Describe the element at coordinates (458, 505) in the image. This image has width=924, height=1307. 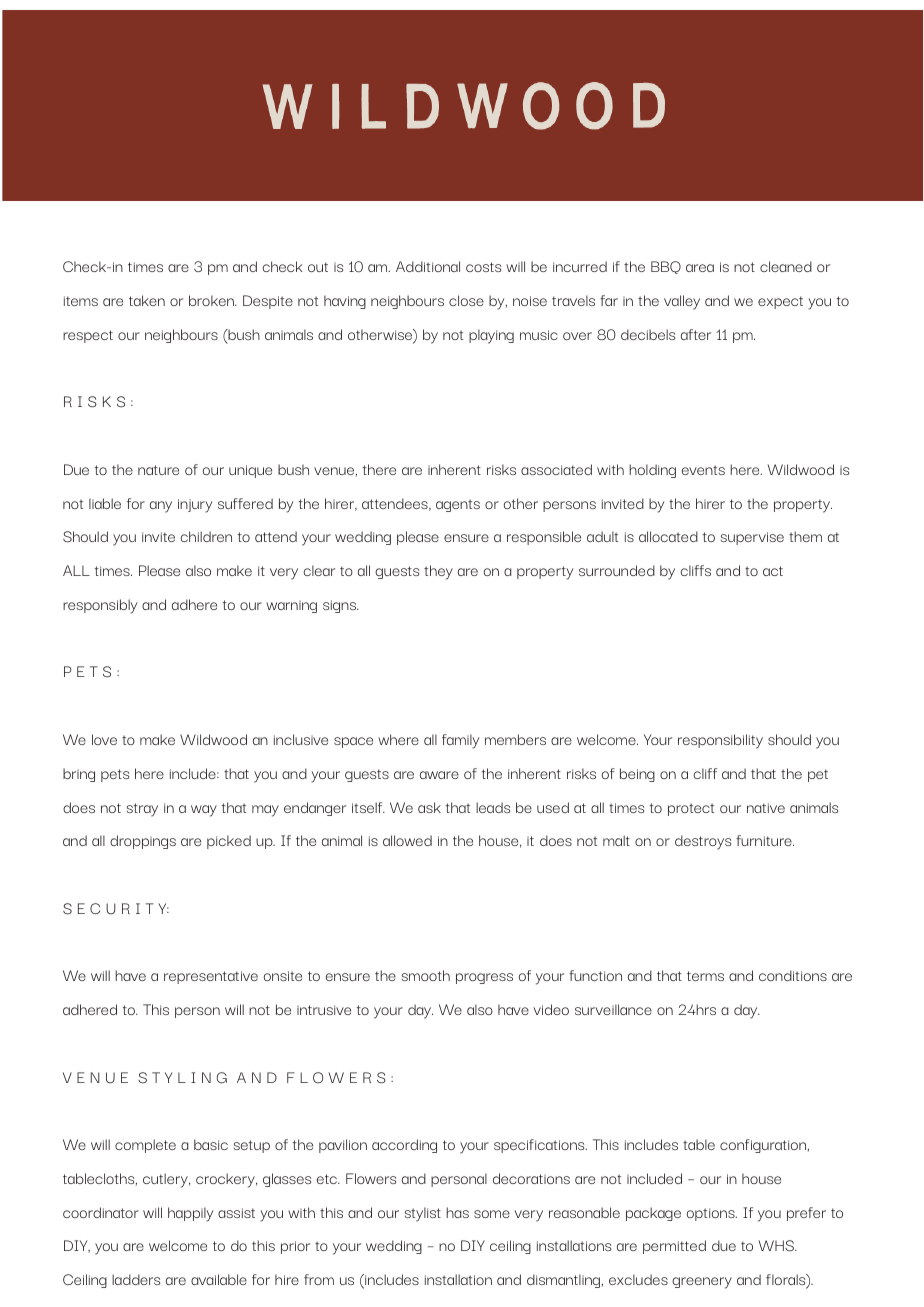
I see `agents` at that location.
